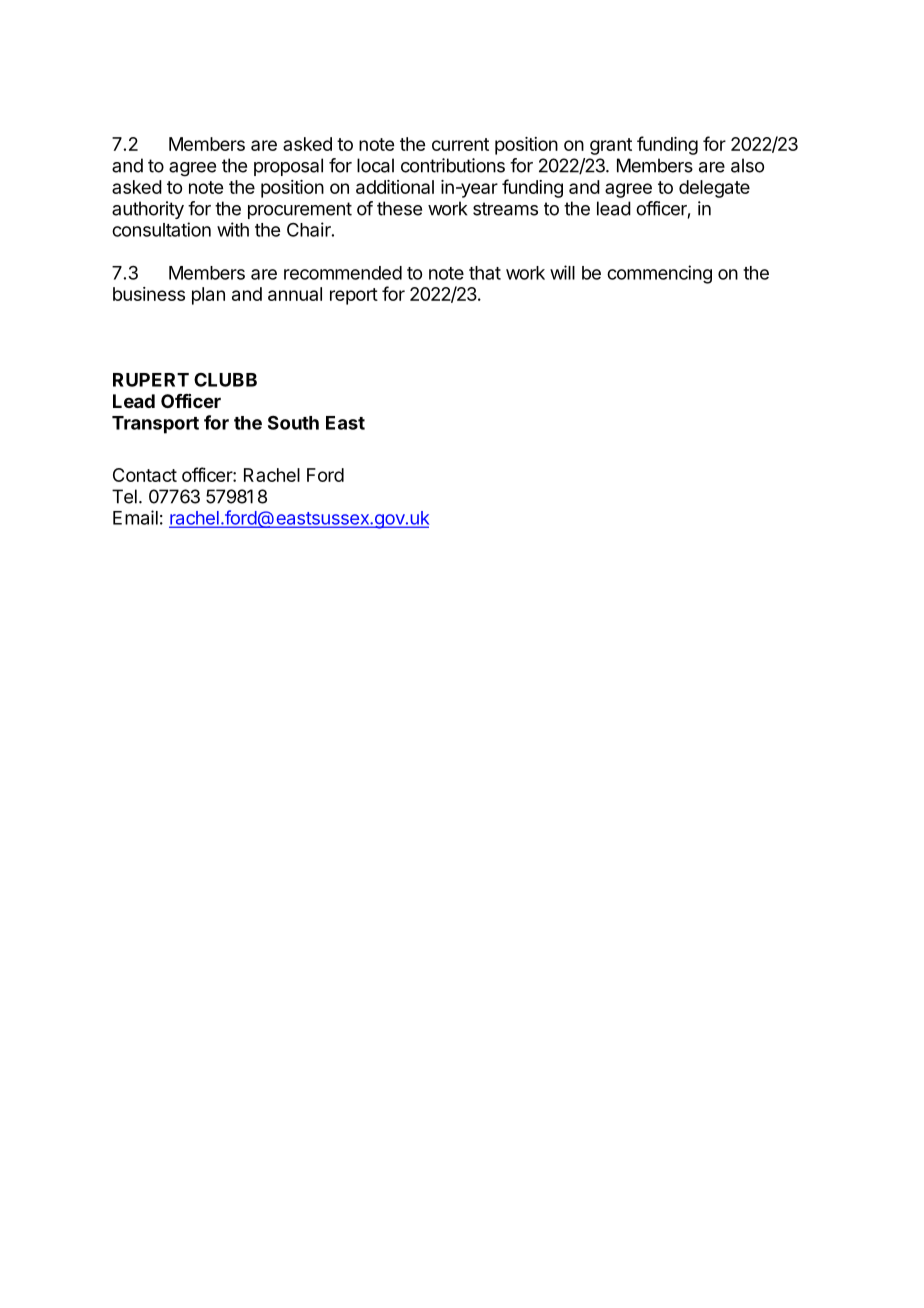 This page has height=1308, width=924. Describe the element at coordinates (293, 422) in the page. I see `South` at that location.
